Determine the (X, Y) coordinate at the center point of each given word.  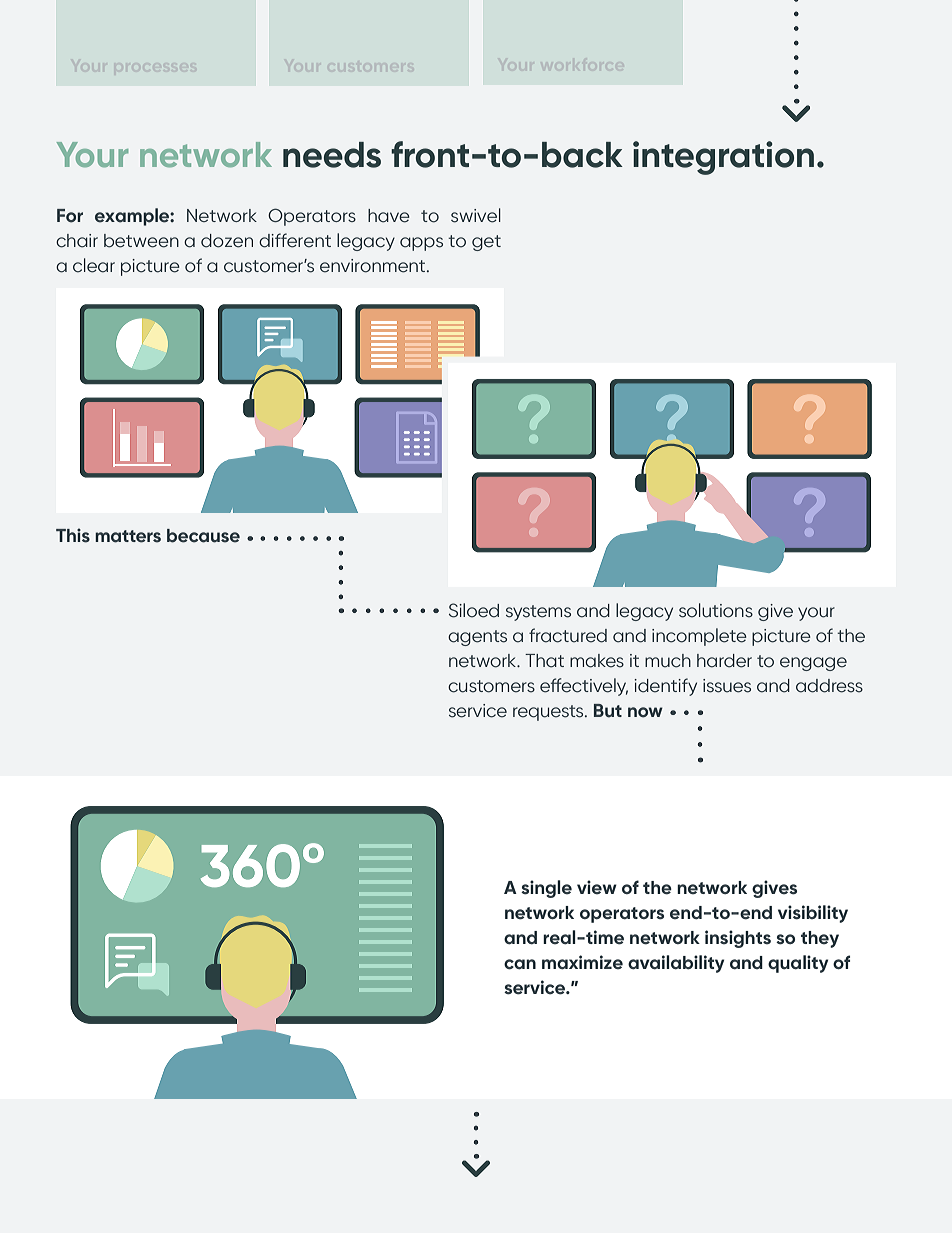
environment (374, 266)
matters (128, 536)
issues (727, 686)
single (546, 889)
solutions (716, 610)
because (203, 536)
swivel (476, 215)
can (520, 964)
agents (477, 638)
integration (723, 158)
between (141, 241)
